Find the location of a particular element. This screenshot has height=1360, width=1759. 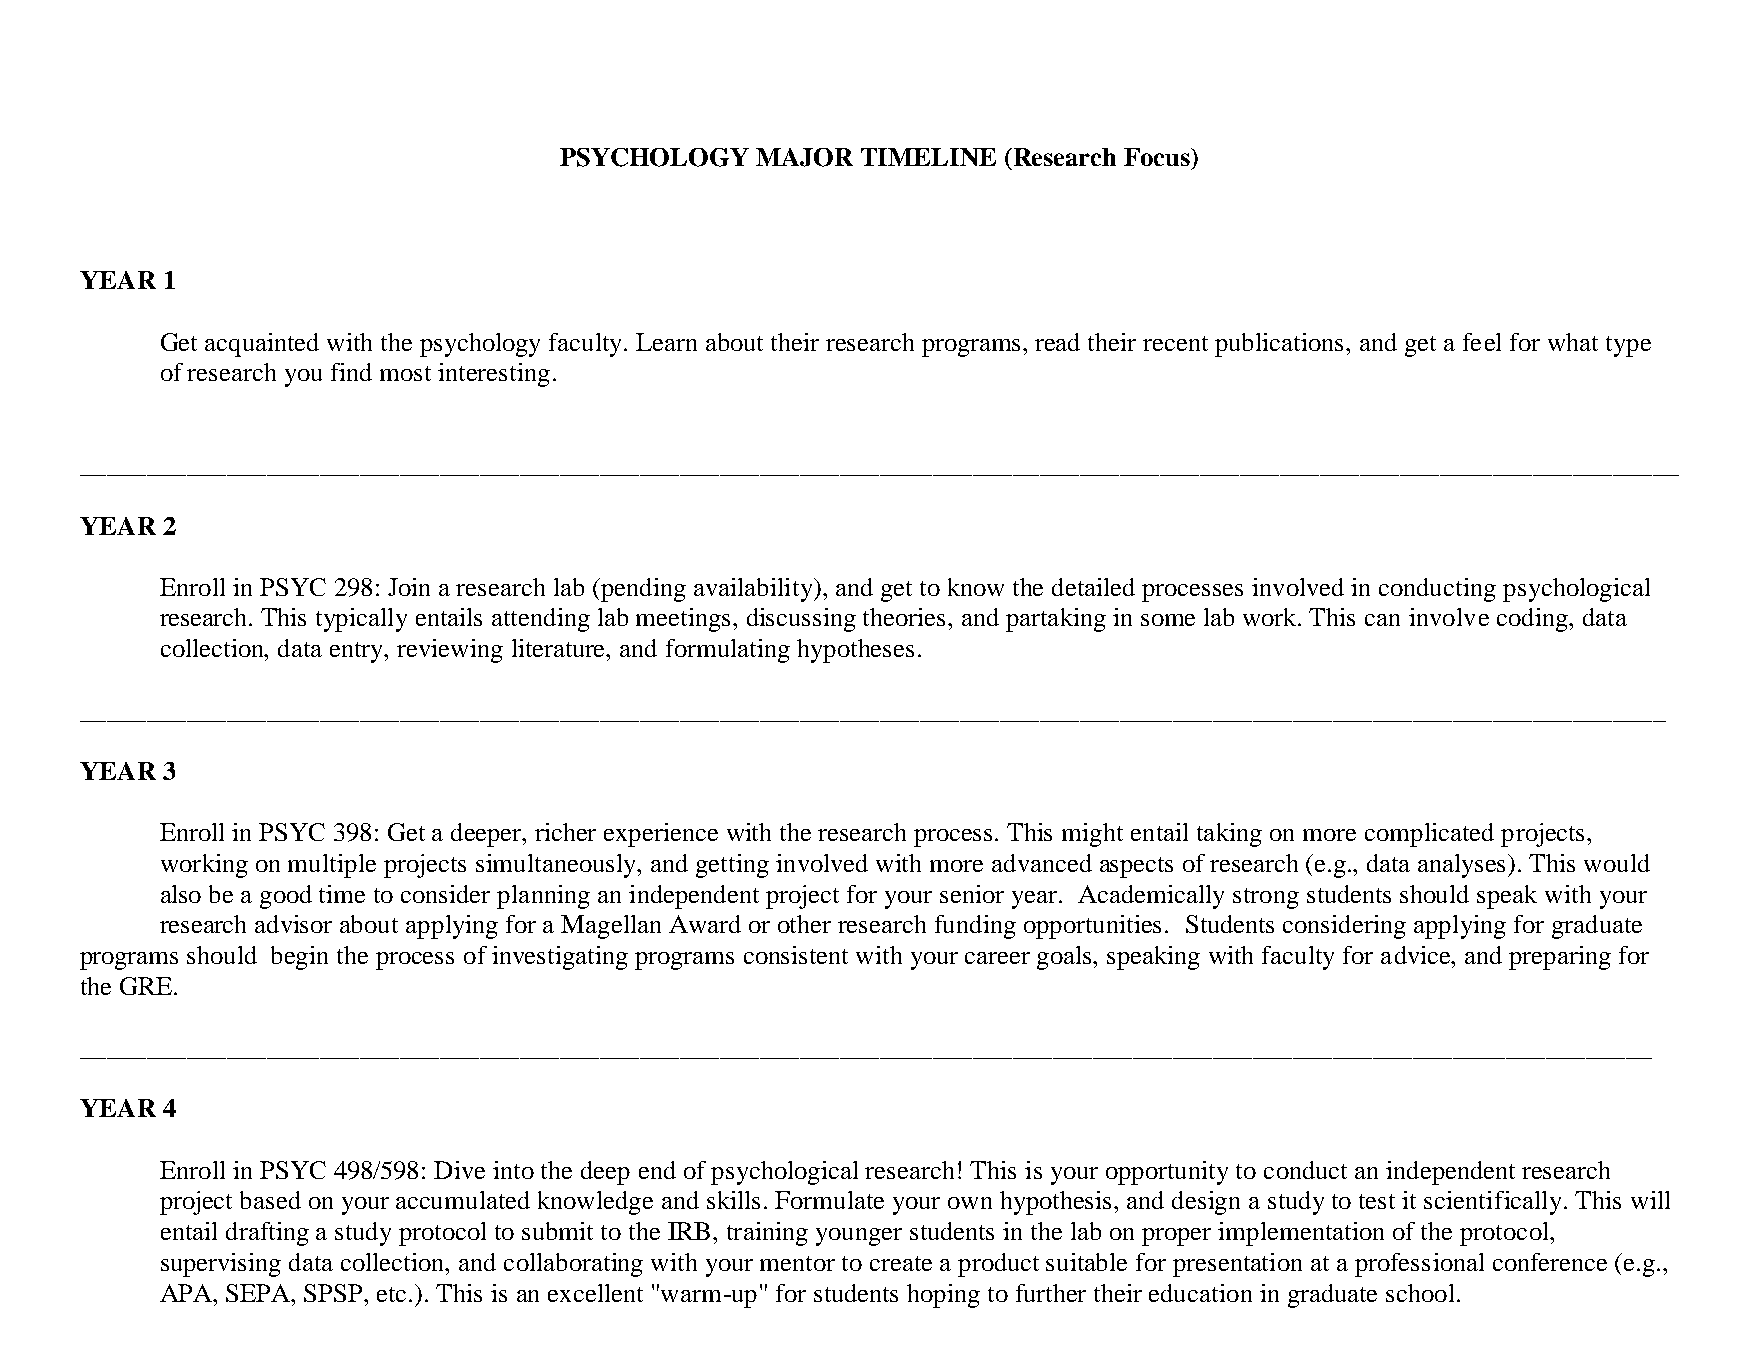

Focus is located at coordinates (1158, 157).
